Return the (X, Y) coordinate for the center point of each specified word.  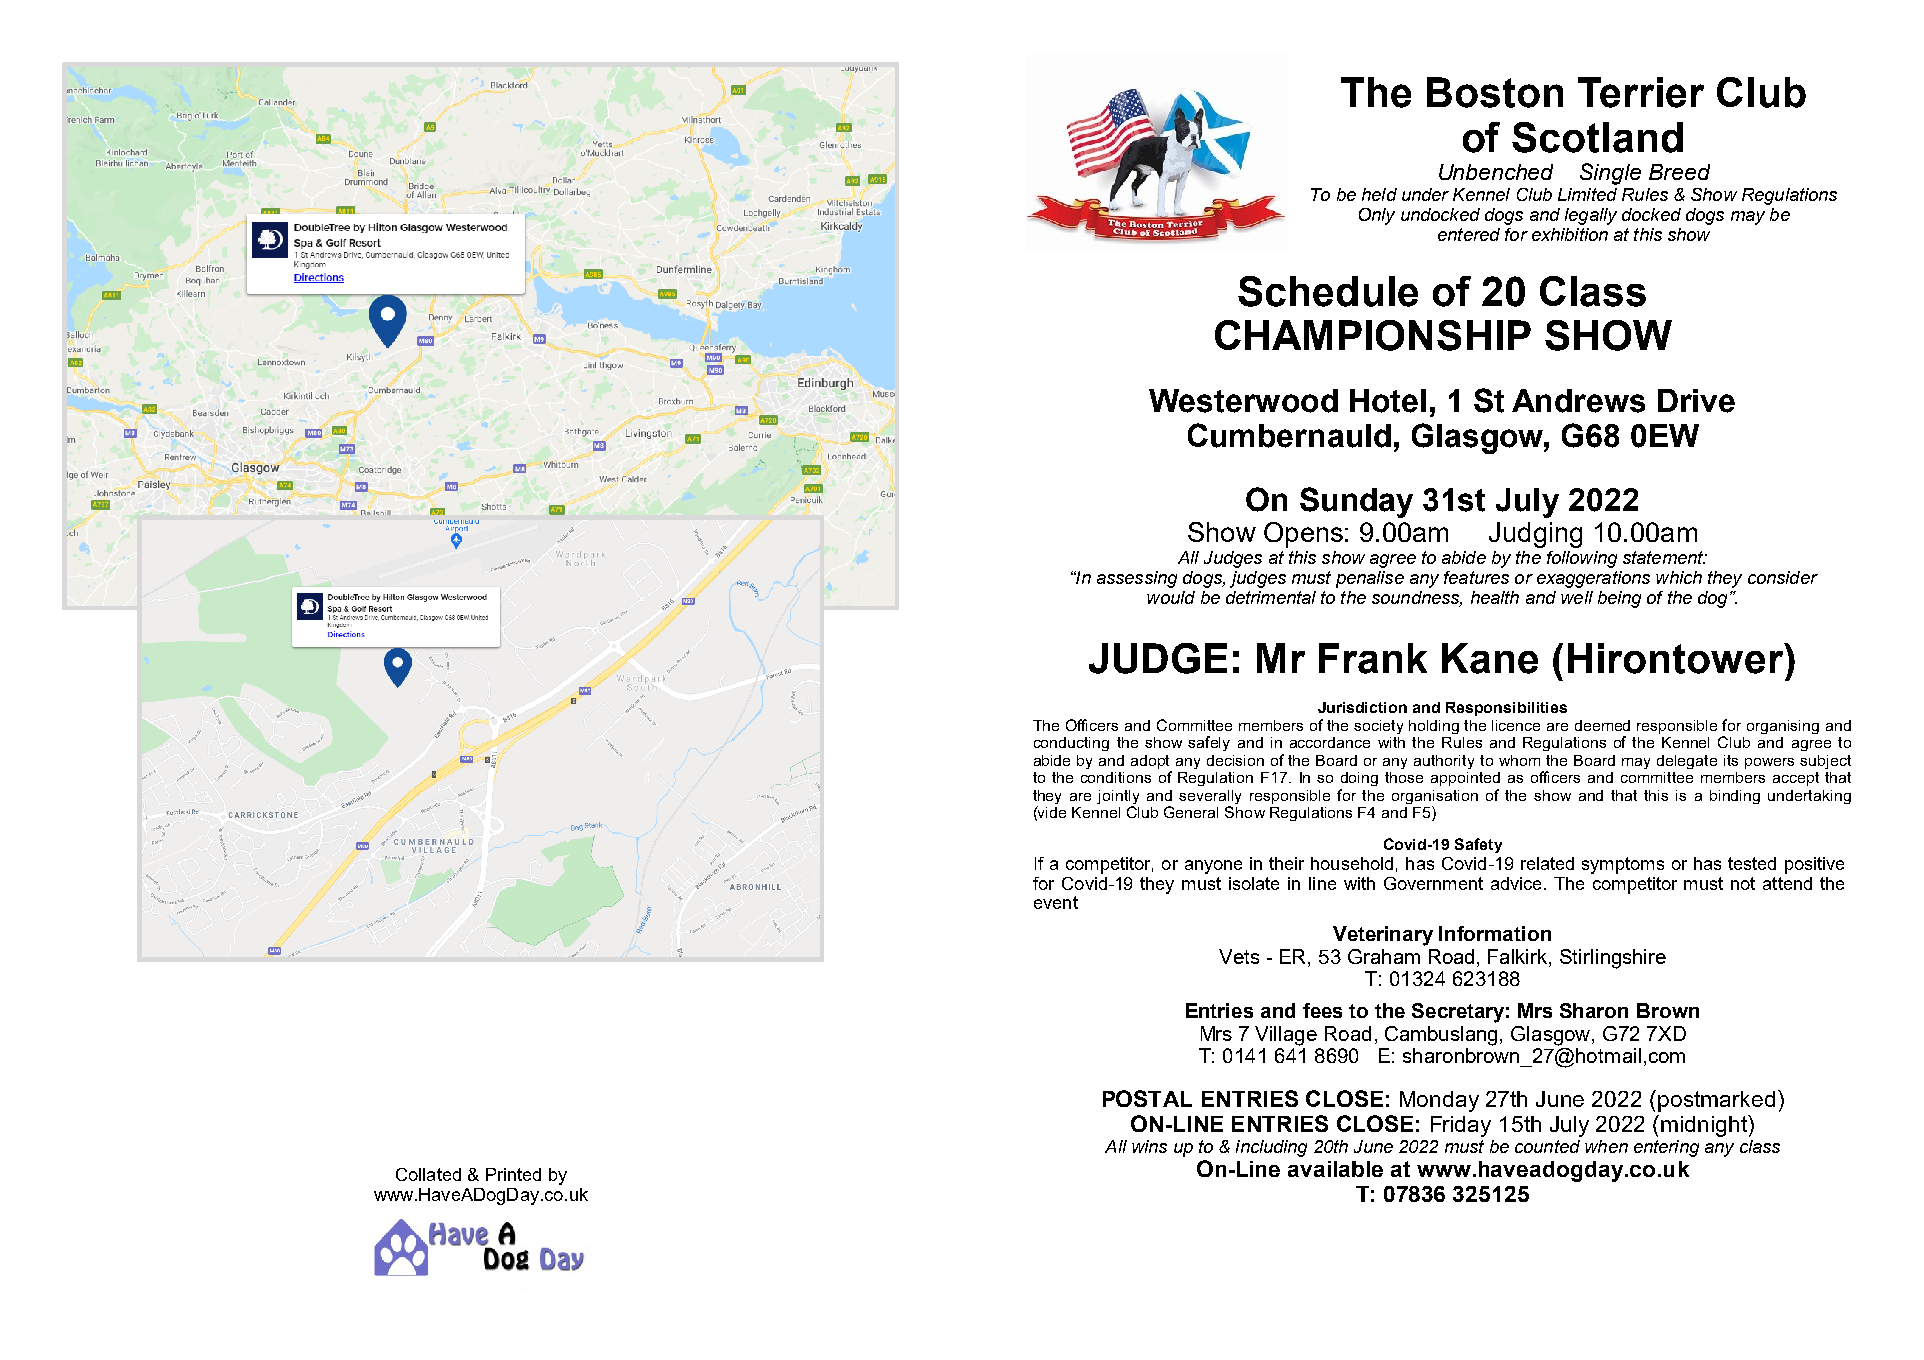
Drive (1696, 401)
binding (1735, 797)
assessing (1137, 579)
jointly (1118, 797)
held (1379, 194)
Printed (513, 1174)
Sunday (1356, 502)
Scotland (1597, 137)
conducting (1071, 744)
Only (1377, 216)
